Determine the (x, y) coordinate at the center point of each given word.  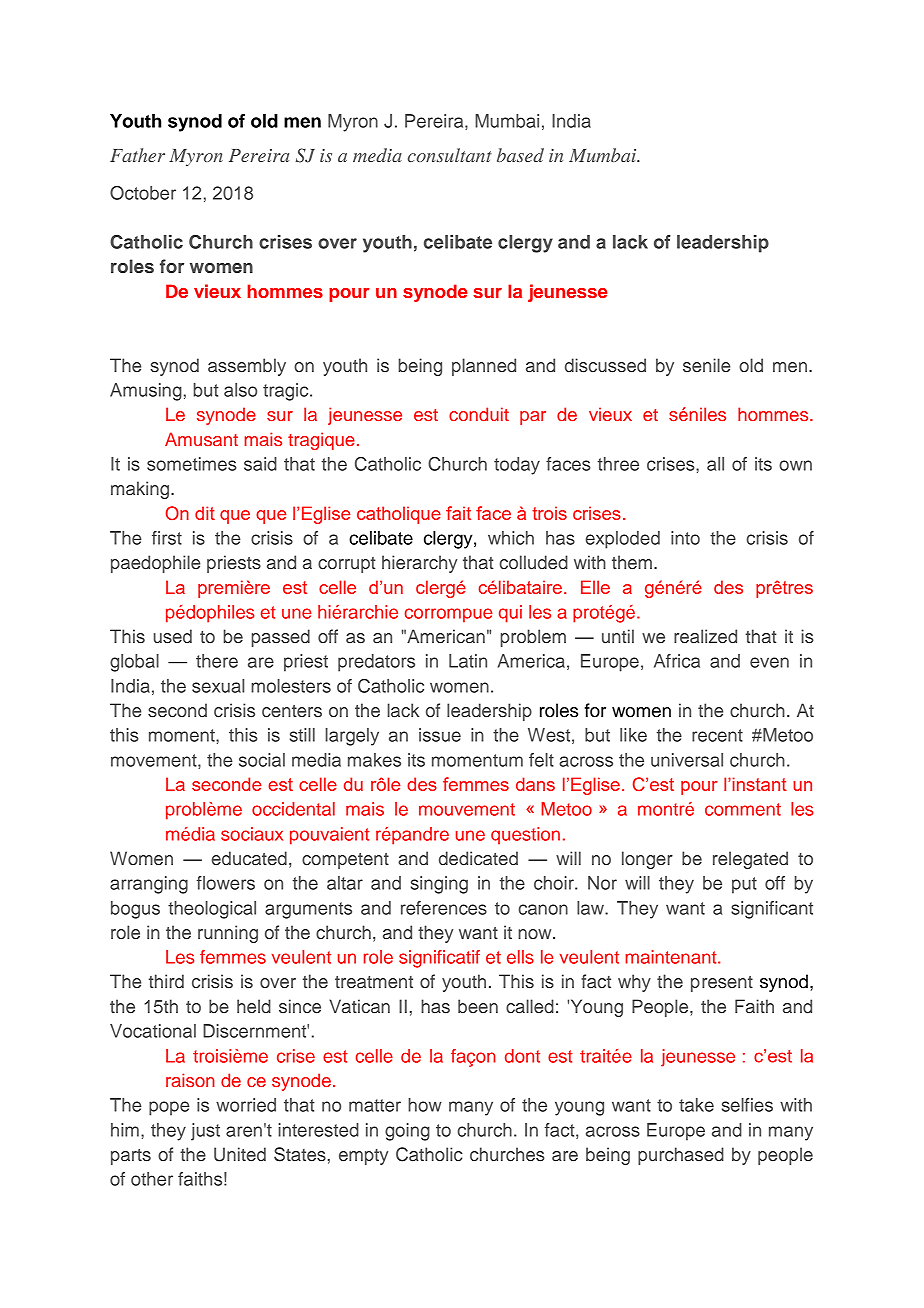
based (520, 155)
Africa (677, 661)
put (744, 885)
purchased (681, 1156)
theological (212, 910)
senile (706, 365)
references (444, 908)
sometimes (192, 464)
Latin (468, 661)
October (143, 193)
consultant (450, 155)
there (217, 661)
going (407, 1132)
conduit (479, 414)
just (205, 1132)
